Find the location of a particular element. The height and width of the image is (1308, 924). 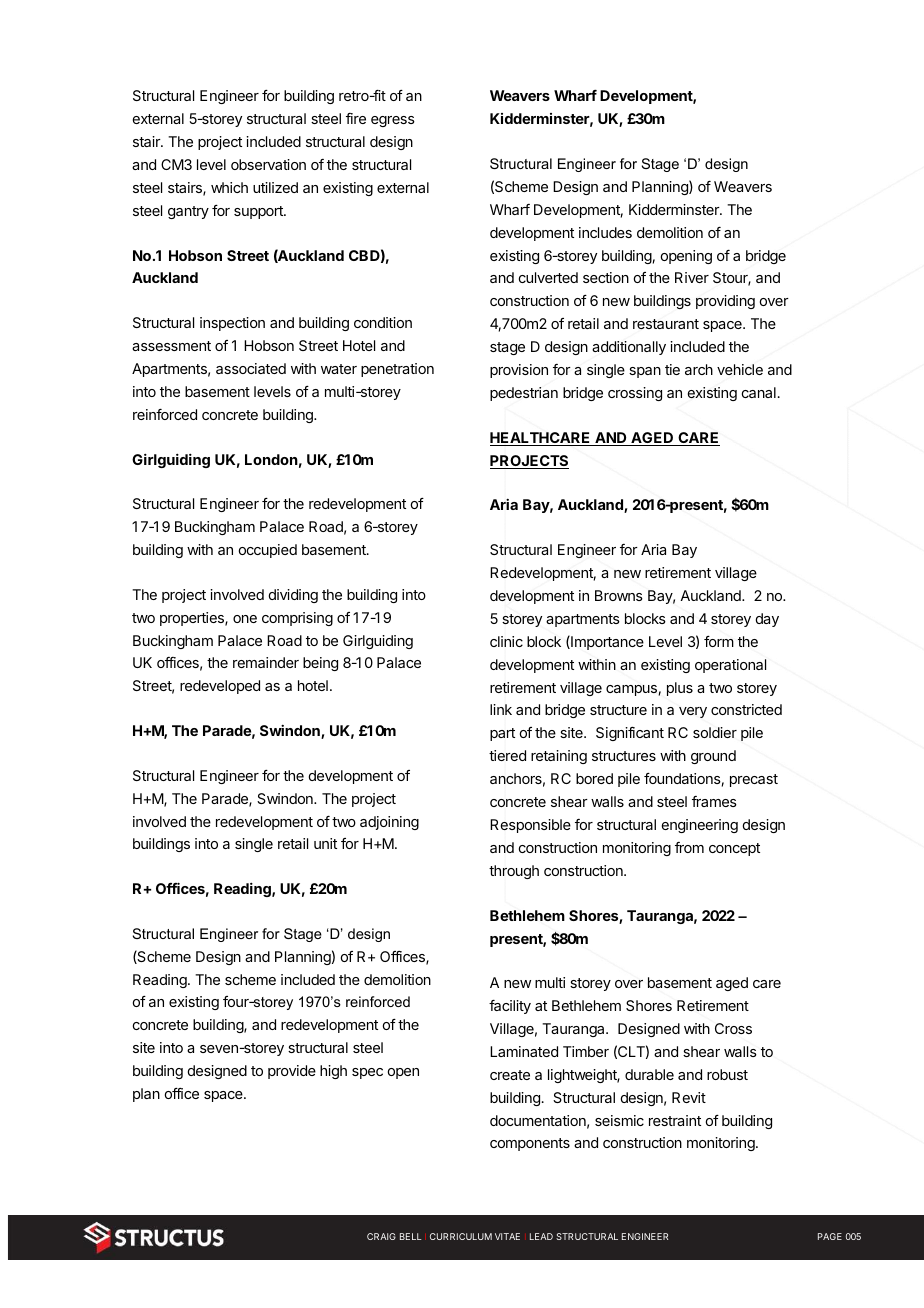

CRAIG is located at coordinates (381, 1236).
